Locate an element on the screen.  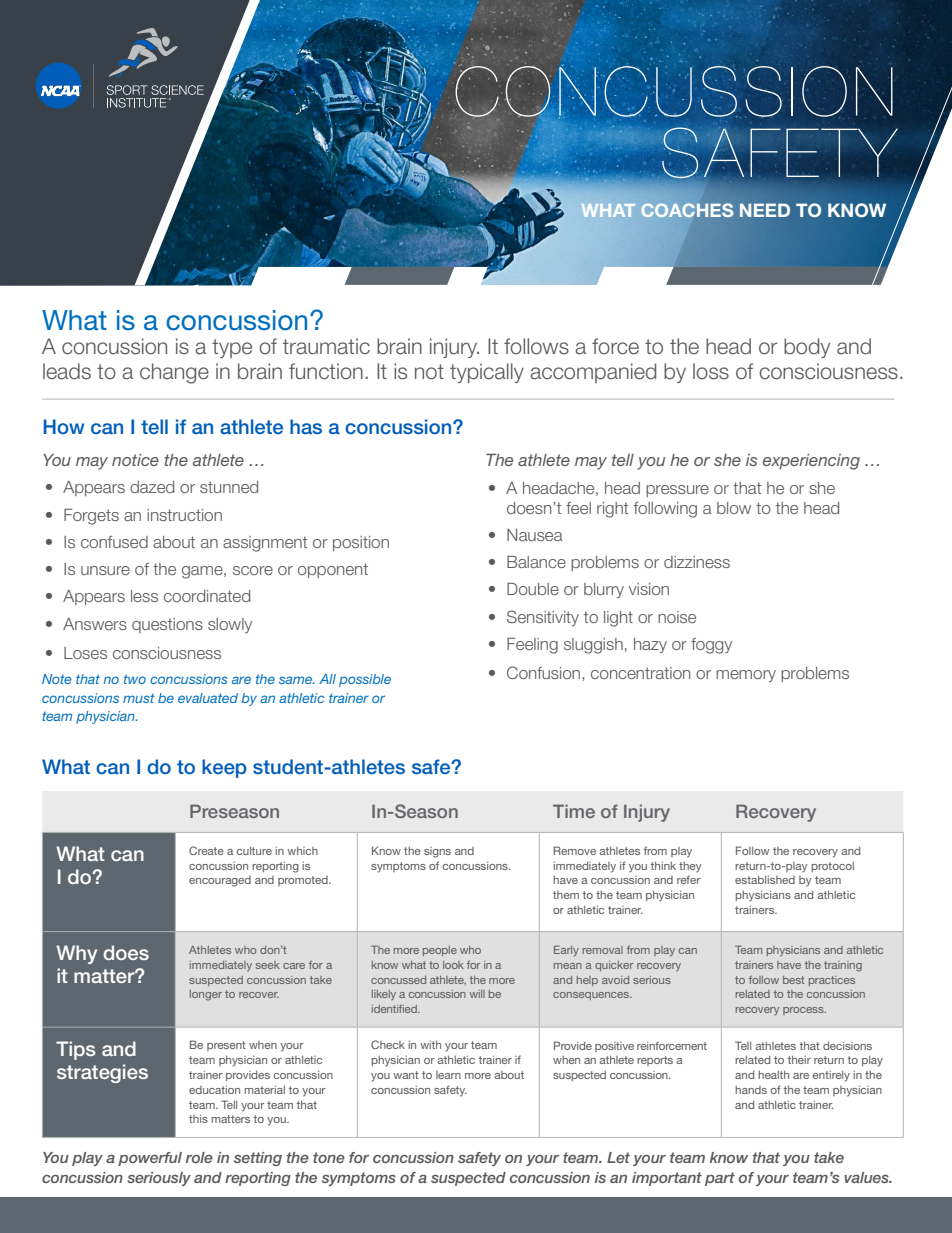
part is located at coordinates (720, 1179).
